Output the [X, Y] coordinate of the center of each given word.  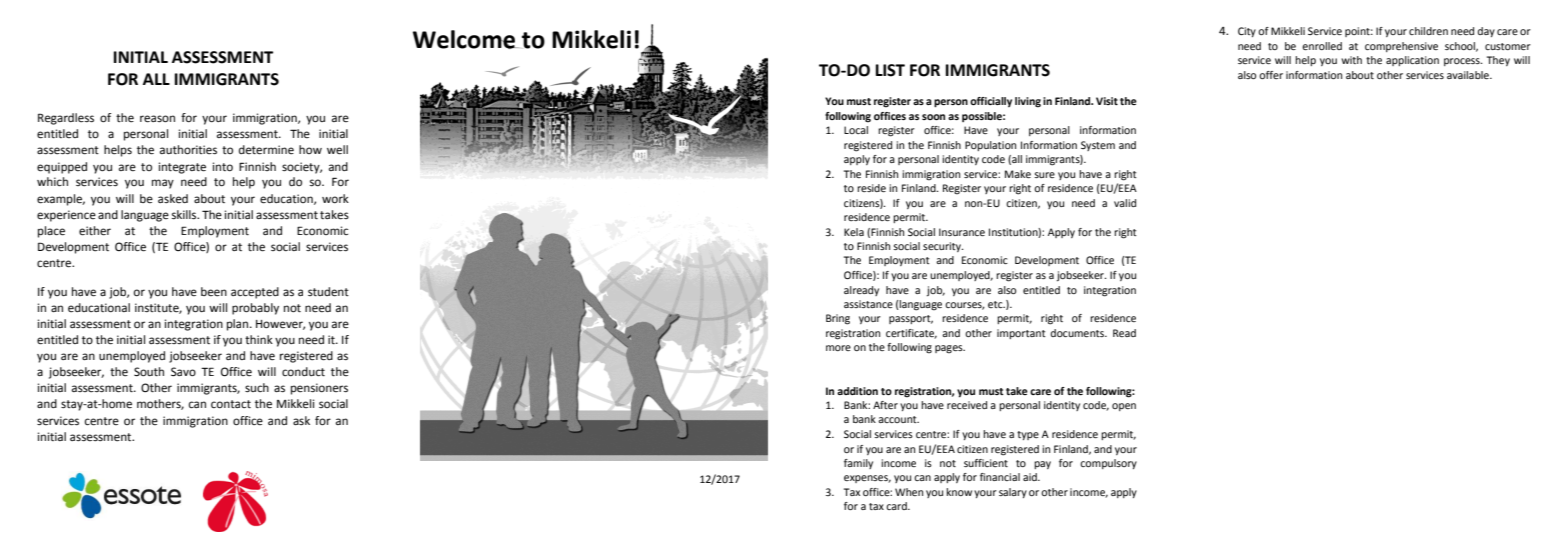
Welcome [465, 39]
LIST [890, 70]
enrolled [1322, 46]
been [214, 292]
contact [231, 404]
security [943, 247]
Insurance [962, 232]
